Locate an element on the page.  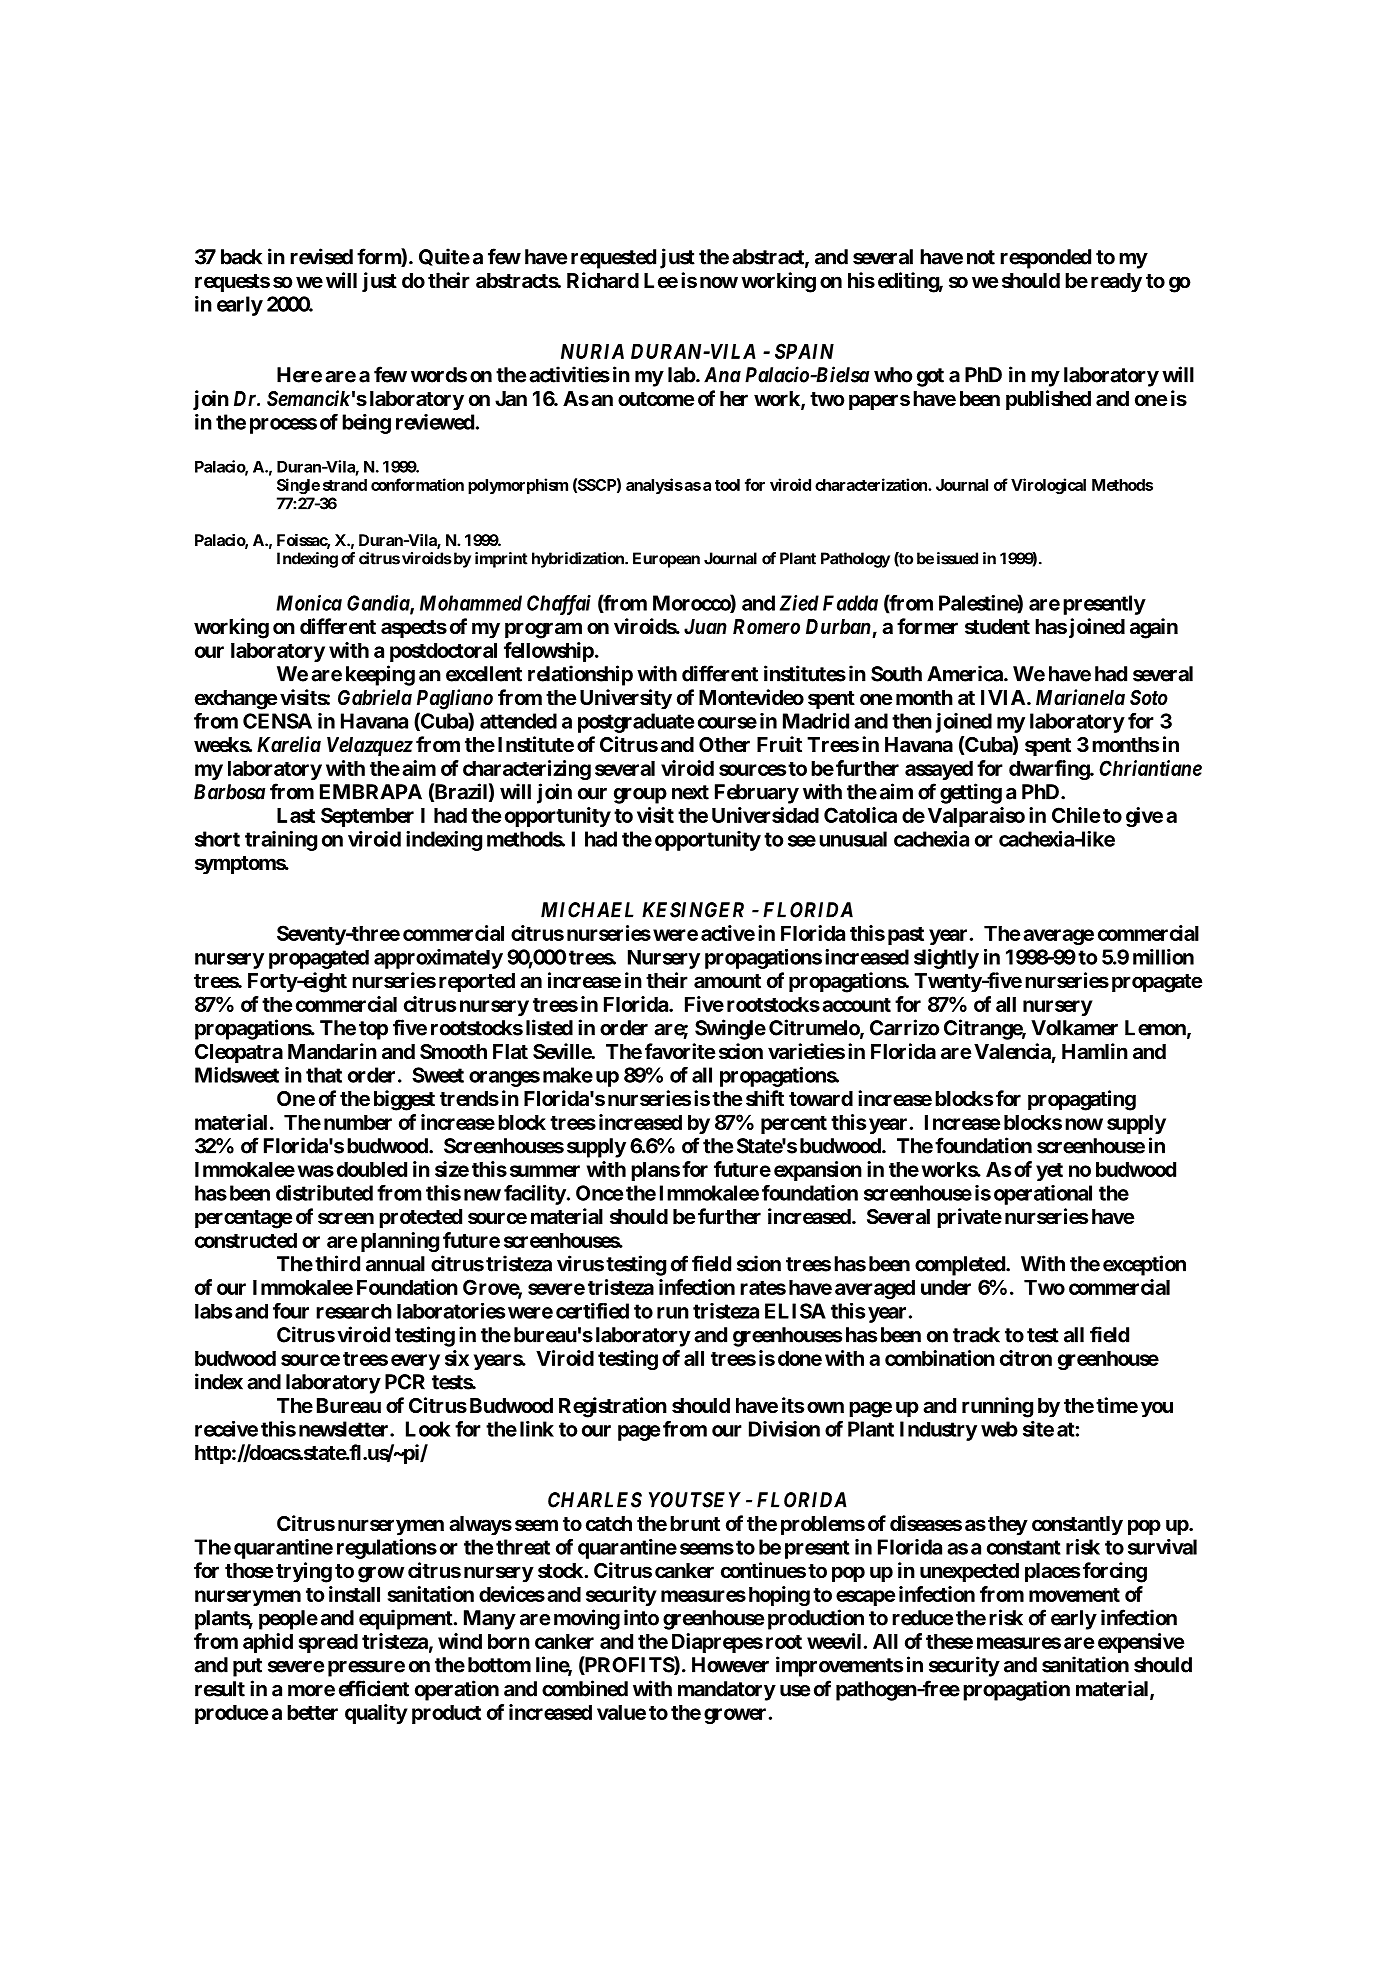
yet is located at coordinates (1049, 1172).
